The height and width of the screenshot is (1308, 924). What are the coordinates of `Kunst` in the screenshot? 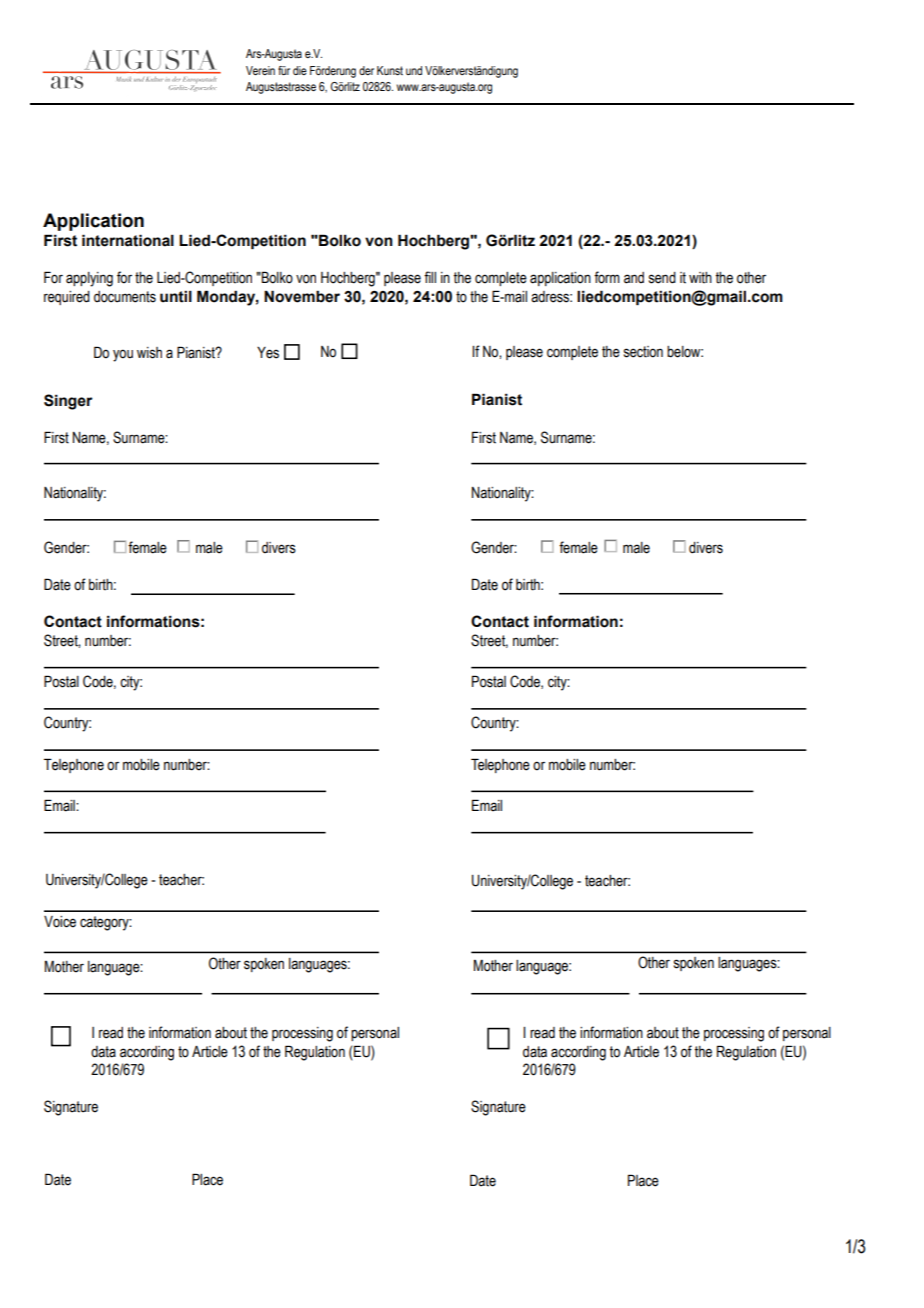 It's located at (390, 70).
